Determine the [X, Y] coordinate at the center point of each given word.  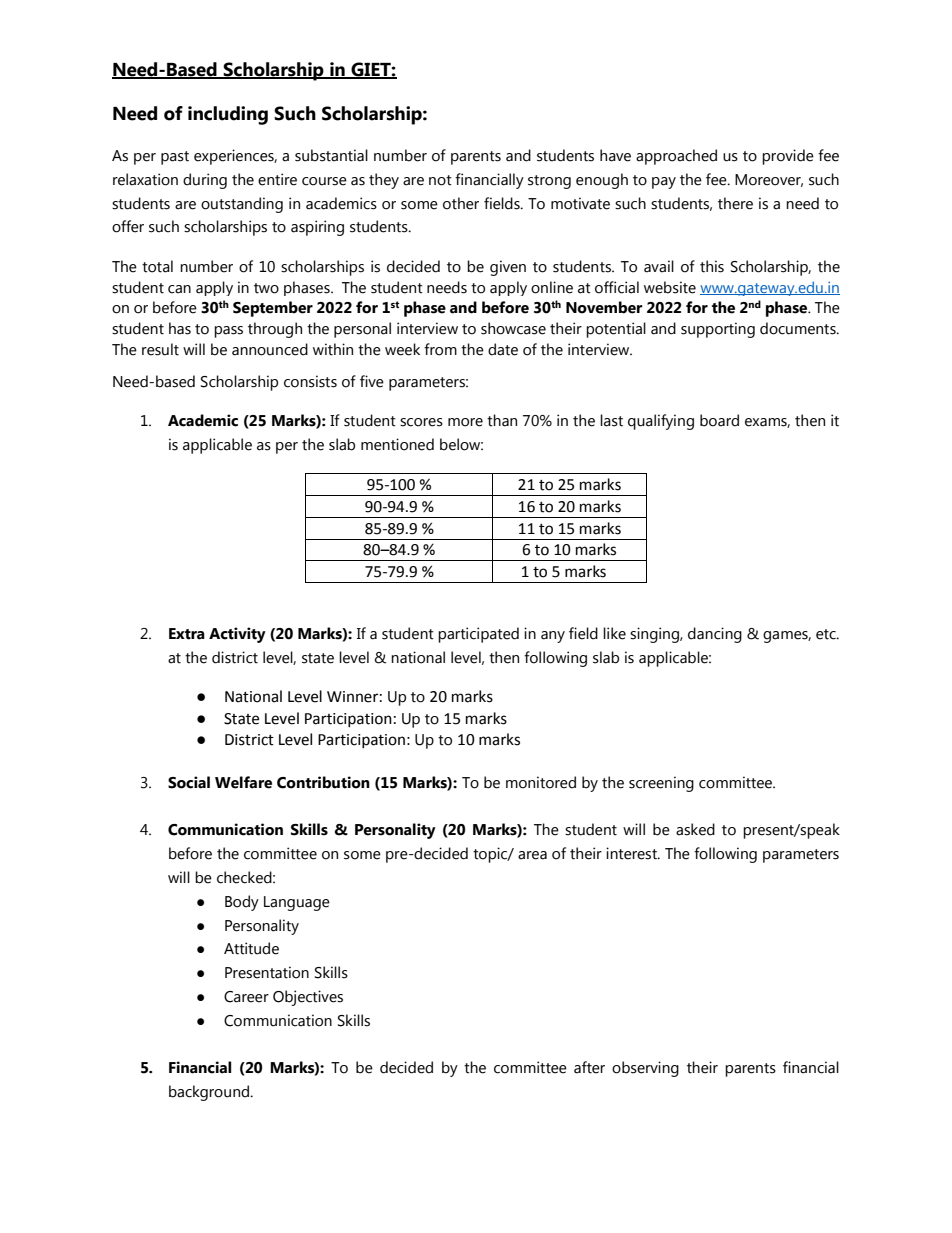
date [503, 349]
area [532, 855]
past [175, 158]
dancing [715, 635]
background [210, 1093]
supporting [718, 330]
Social [189, 782]
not [440, 180]
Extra [187, 634]
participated [478, 635]
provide [788, 157]
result [160, 349]
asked [695, 829]
